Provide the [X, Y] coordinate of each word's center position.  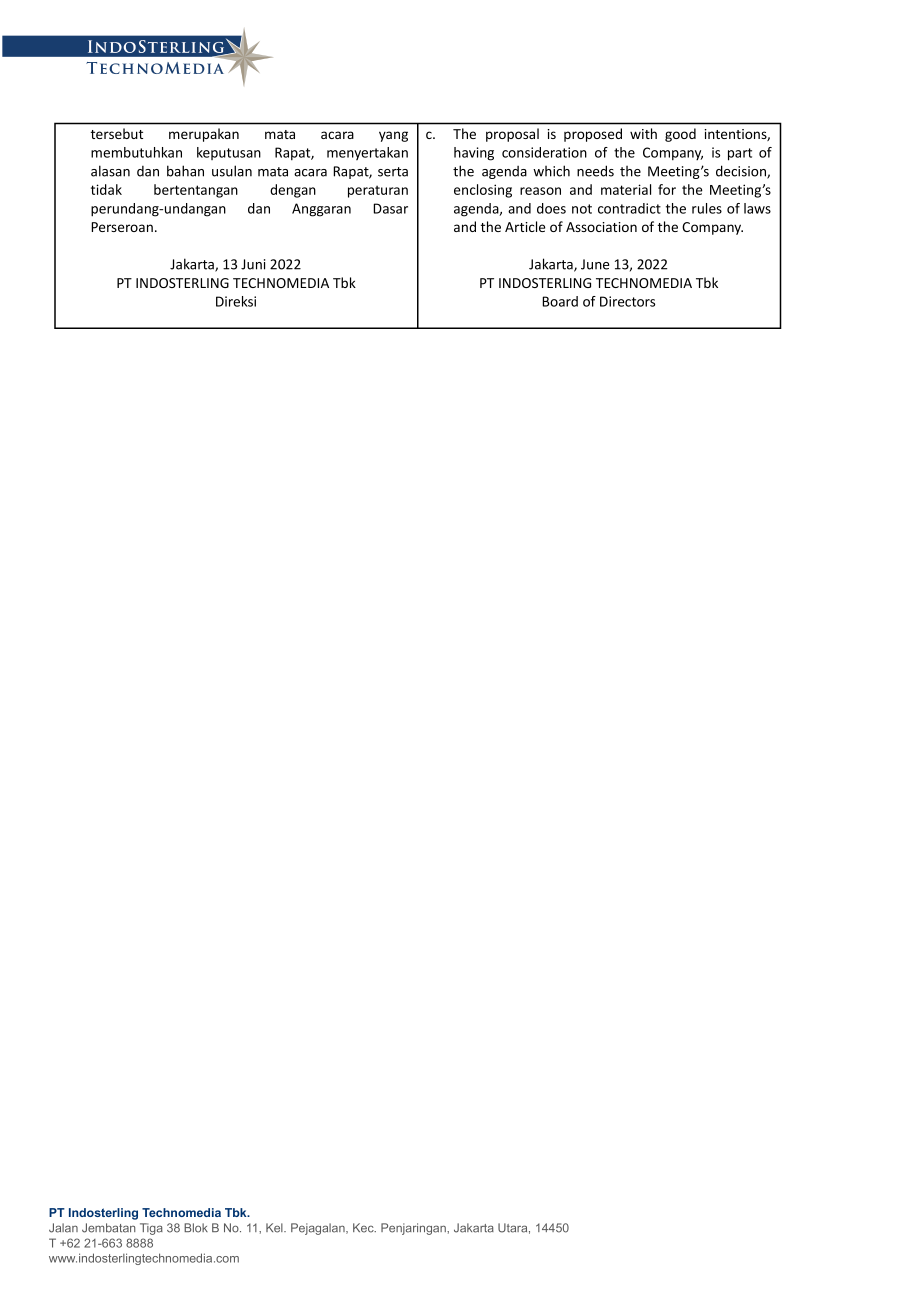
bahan [185, 171]
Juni [253, 264]
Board [560, 301]
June [595, 264]
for [667, 189]
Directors [627, 301]
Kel [275, 1228]
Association [601, 227]
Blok [196, 1228]
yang [393, 136]
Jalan [63, 1228]
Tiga [151, 1229]
